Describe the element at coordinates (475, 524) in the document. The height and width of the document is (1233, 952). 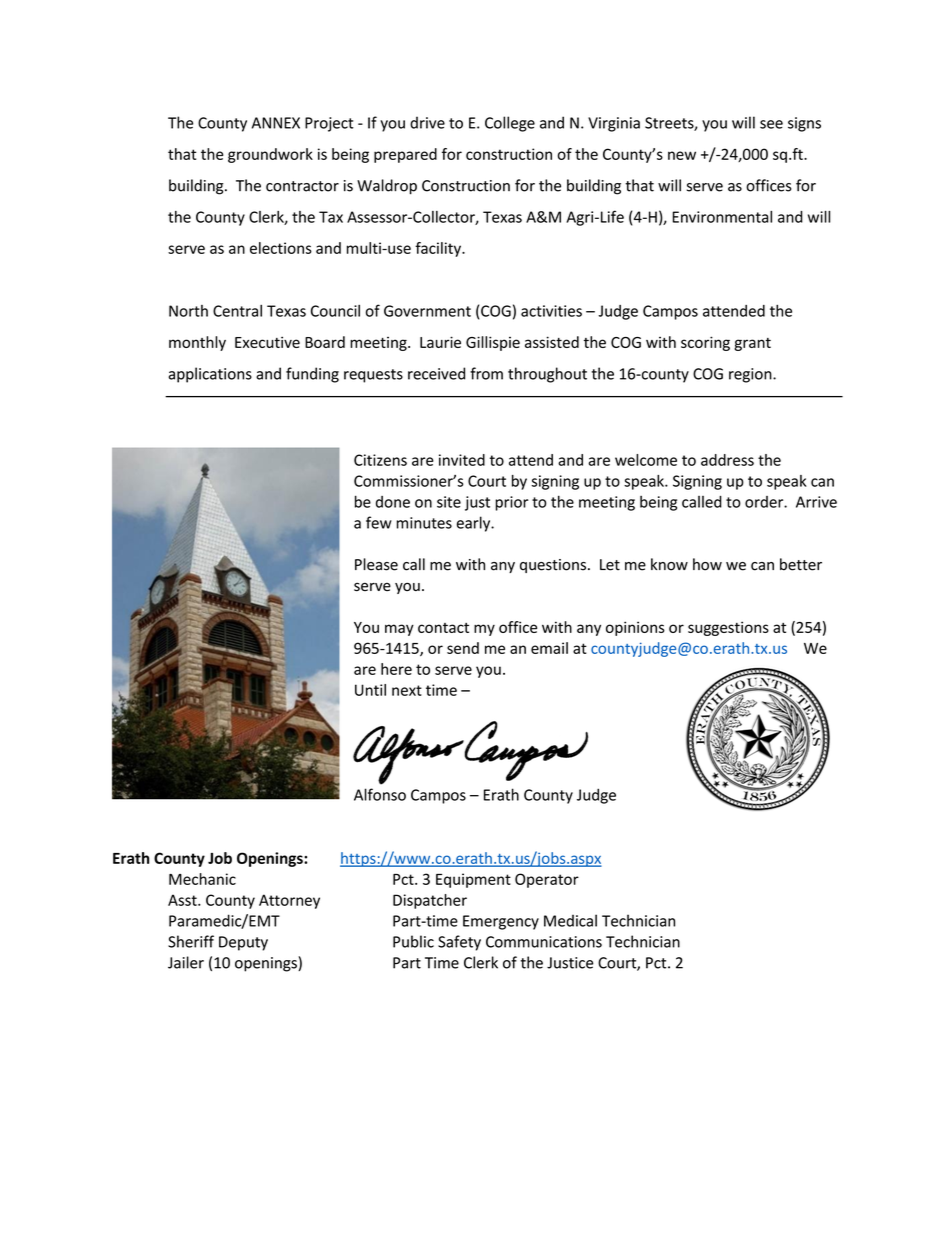
I see `early` at that location.
